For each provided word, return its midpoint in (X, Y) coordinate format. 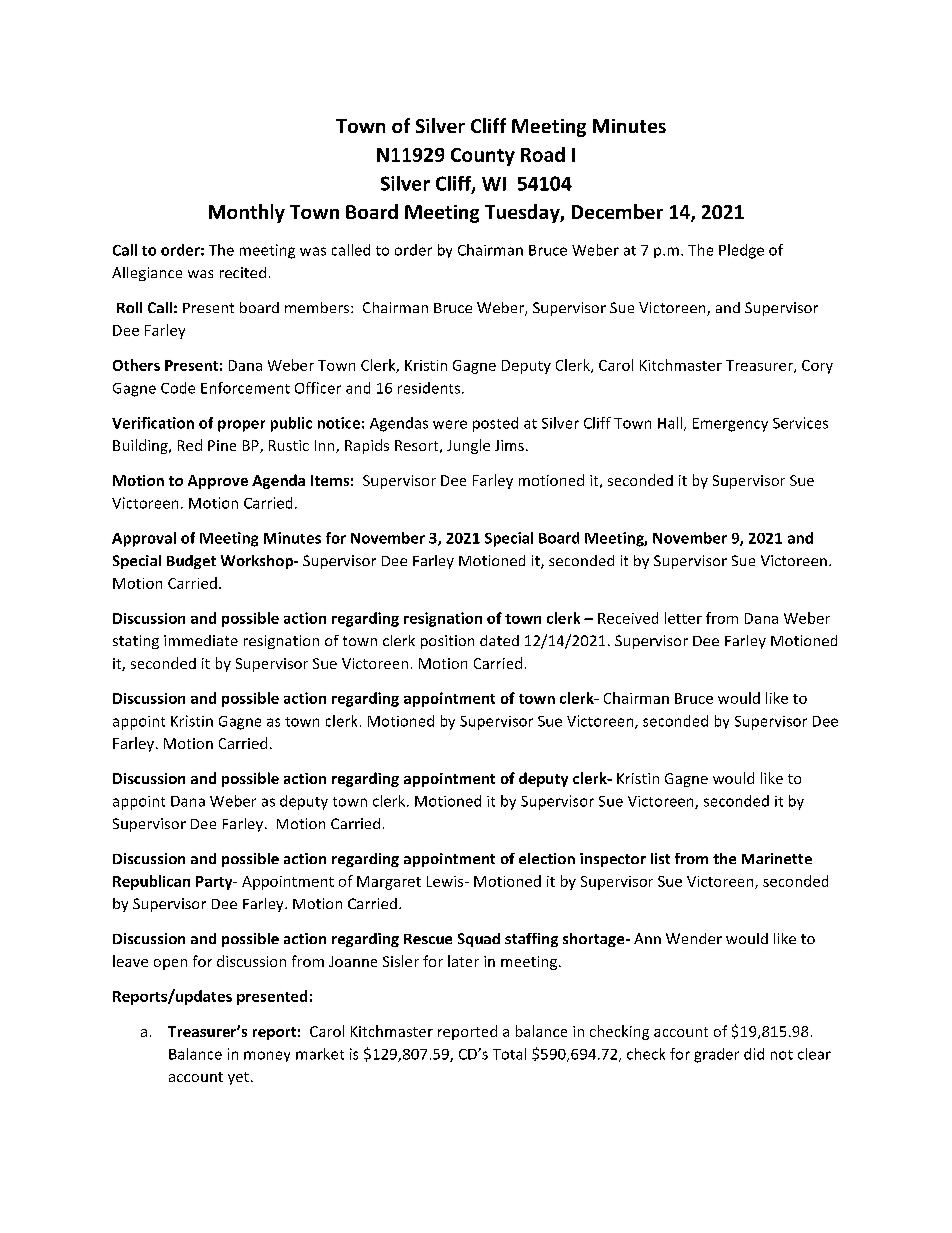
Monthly (247, 213)
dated (499, 640)
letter (683, 618)
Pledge (741, 251)
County (483, 157)
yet (238, 1078)
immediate (201, 640)
